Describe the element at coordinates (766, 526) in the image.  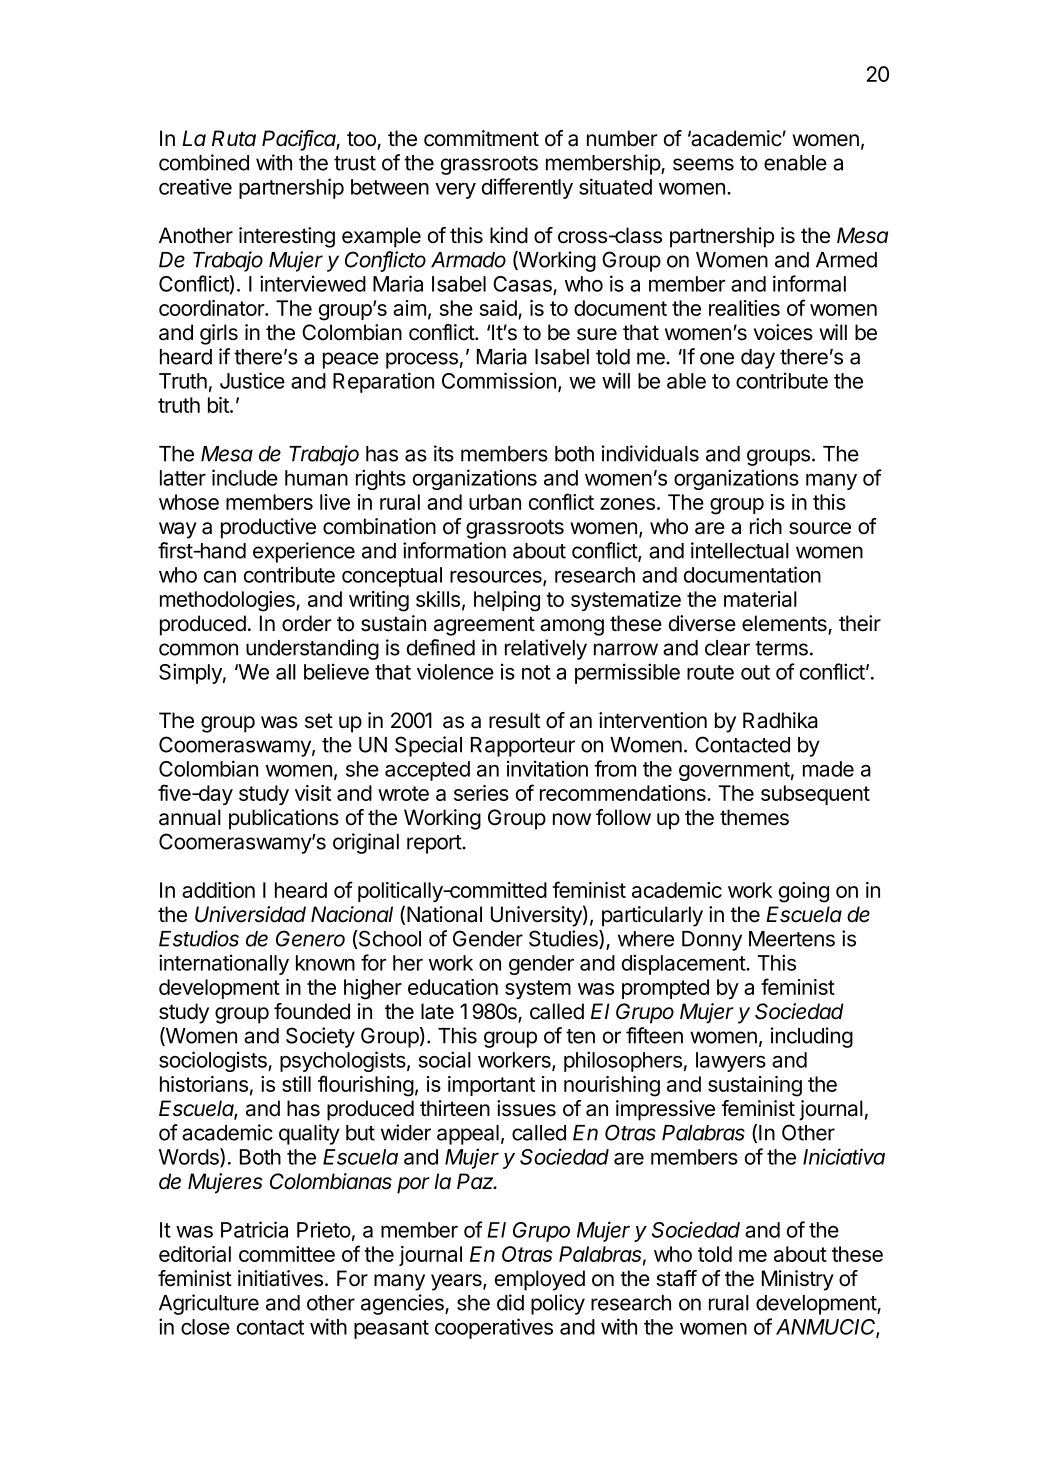
I see `rich` at that location.
